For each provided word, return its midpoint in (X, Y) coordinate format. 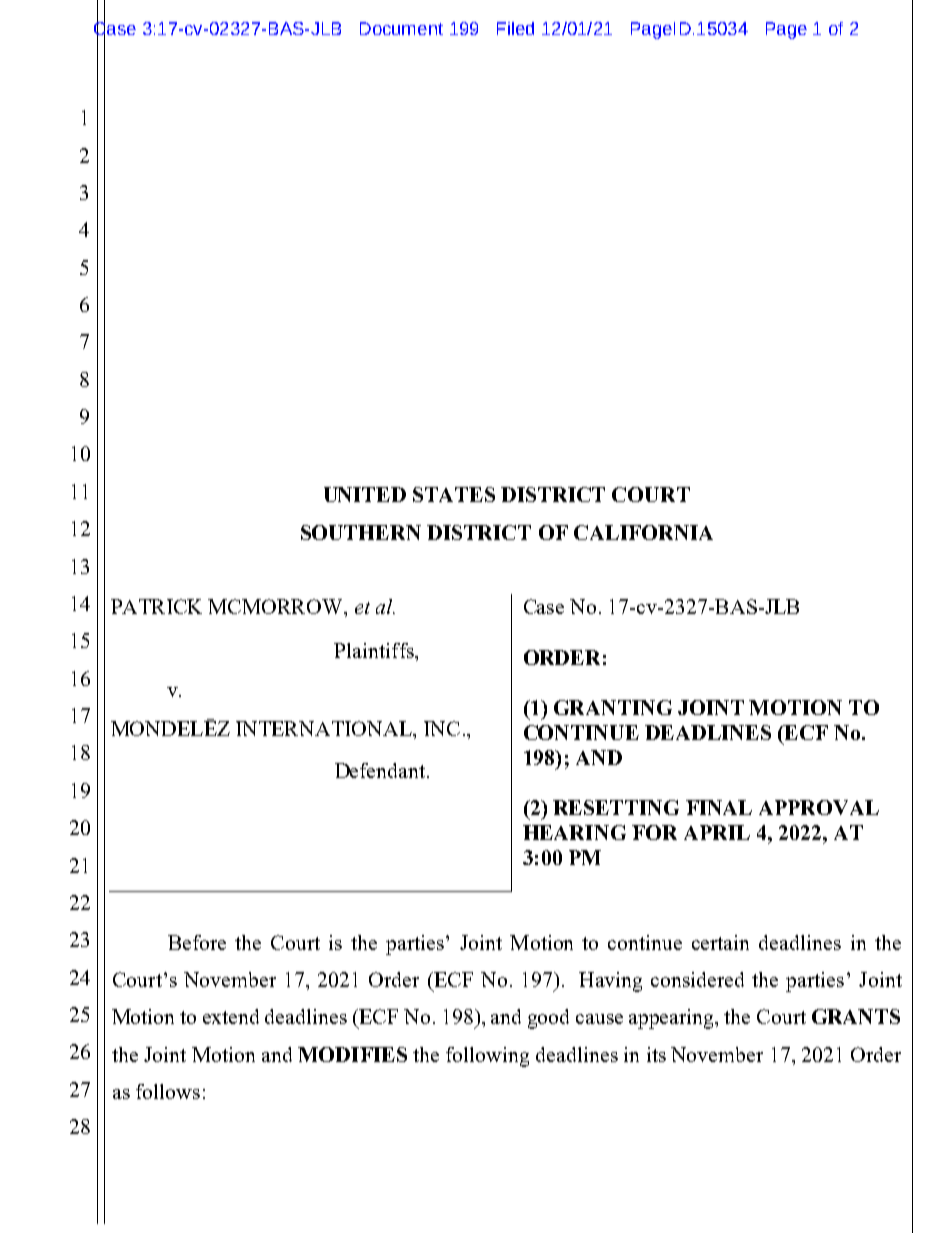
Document (401, 28)
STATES (454, 494)
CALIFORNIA (643, 532)
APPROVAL (819, 807)
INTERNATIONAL (325, 728)
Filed (515, 28)
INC (442, 728)
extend (231, 1016)
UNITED (365, 494)
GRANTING (613, 707)
